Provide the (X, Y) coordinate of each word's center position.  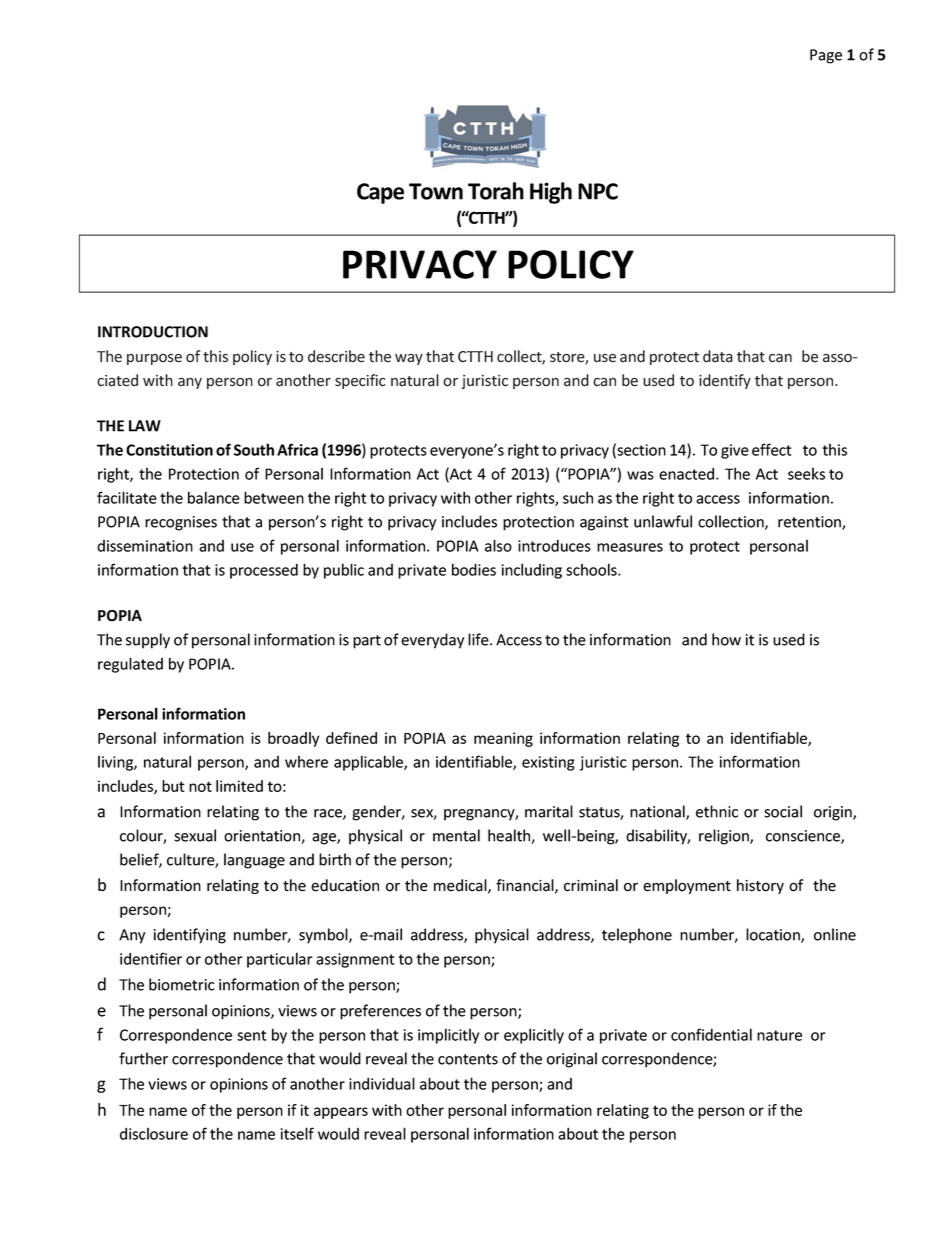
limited (239, 786)
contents (468, 1059)
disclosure (154, 1133)
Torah (496, 191)
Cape (380, 193)
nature (779, 1035)
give (735, 451)
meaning (503, 739)
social (783, 811)
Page (826, 56)
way (409, 359)
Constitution (169, 450)
